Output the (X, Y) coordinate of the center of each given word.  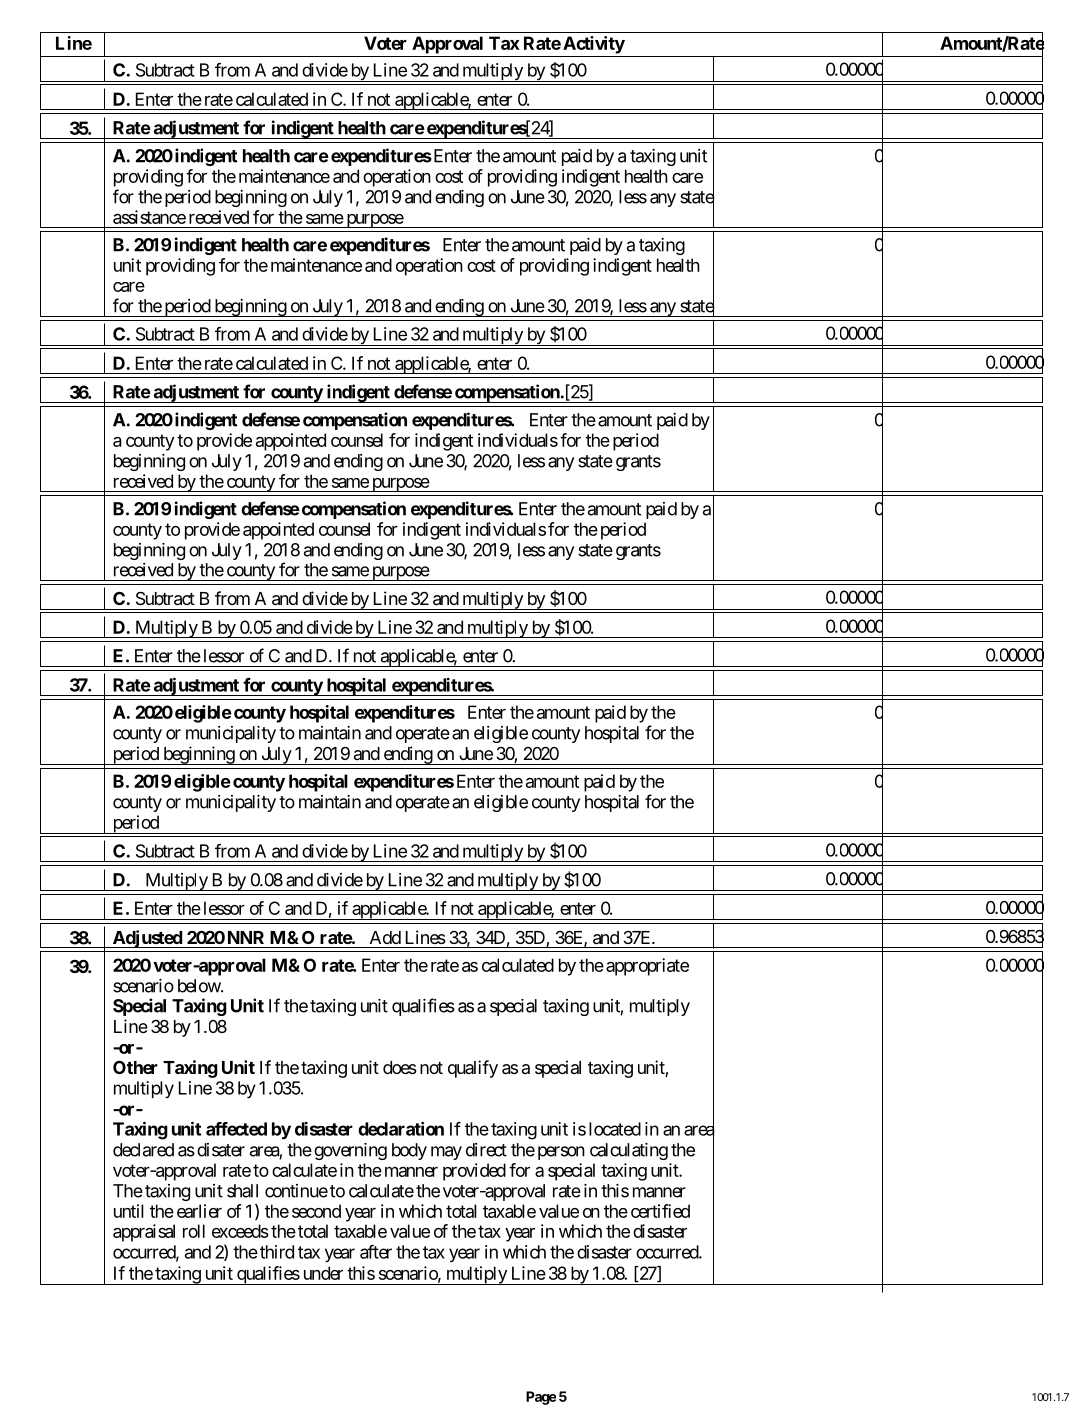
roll (194, 1231)
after (376, 1252)
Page (541, 1398)
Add (385, 937)
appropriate (647, 967)
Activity (594, 45)
